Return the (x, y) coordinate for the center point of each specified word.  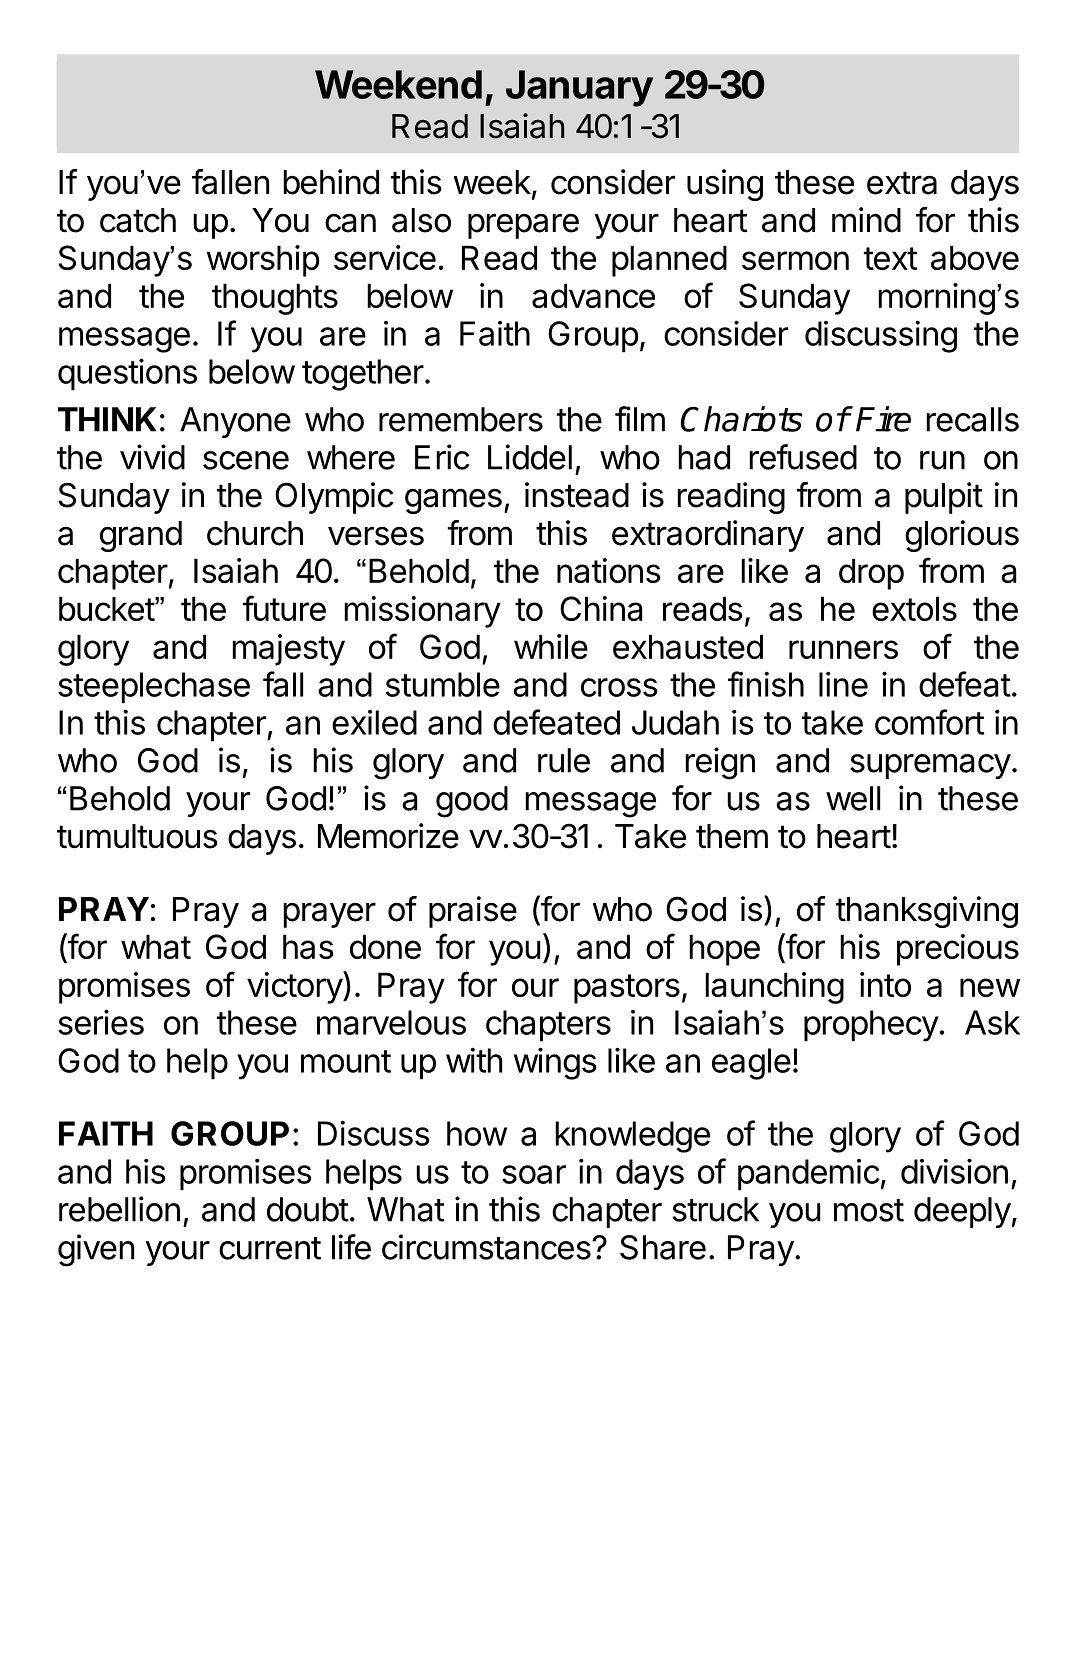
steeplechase (154, 688)
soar (534, 1174)
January (579, 88)
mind (866, 220)
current (270, 1248)
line (843, 684)
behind (331, 182)
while (551, 646)
